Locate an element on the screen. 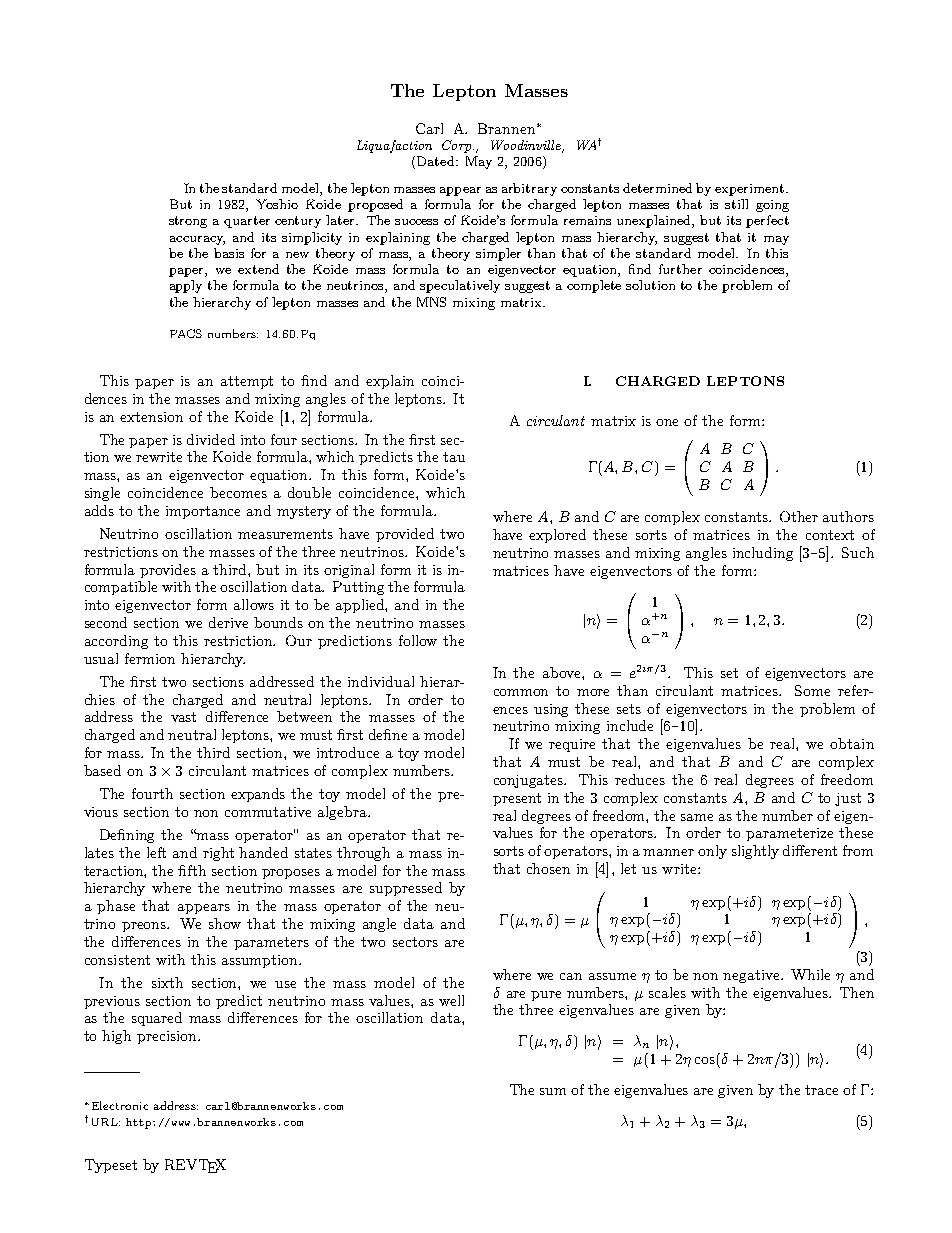 The width and height of the screenshot is (952, 1233). one is located at coordinates (667, 422).
